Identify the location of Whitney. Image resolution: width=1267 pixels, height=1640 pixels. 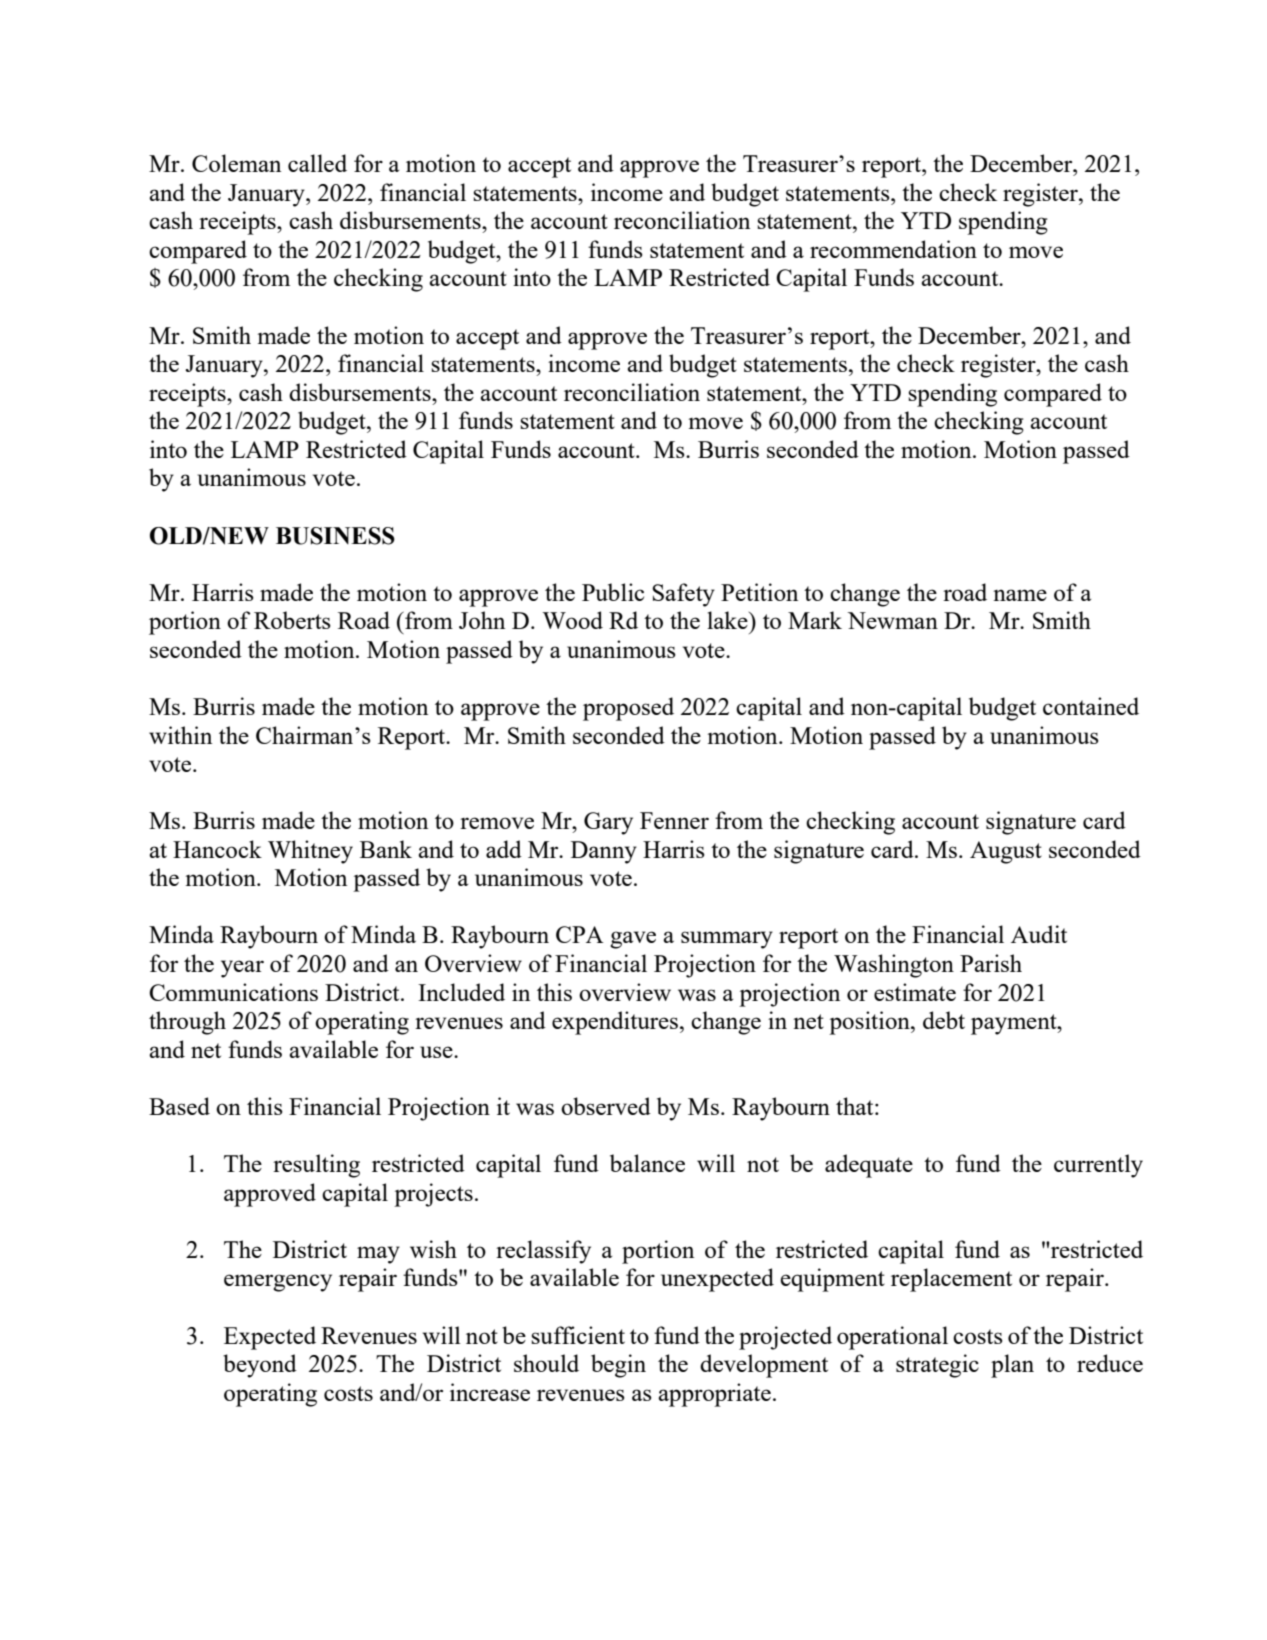
(310, 852).
